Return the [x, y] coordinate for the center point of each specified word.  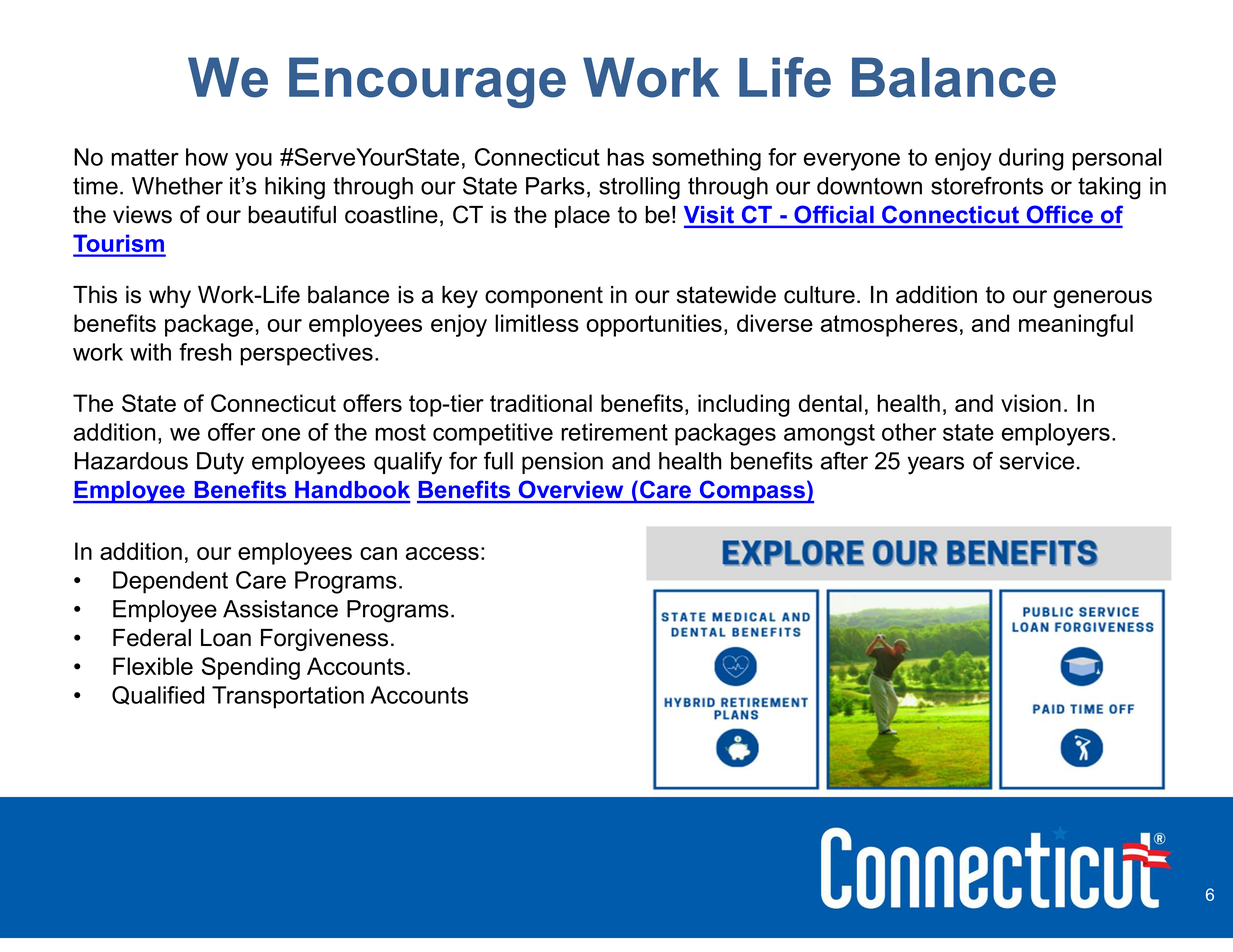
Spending [251, 668]
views [142, 215]
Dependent [170, 582]
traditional [541, 403]
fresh [205, 352]
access [442, 553]
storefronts [987, 186]
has [625, 157]
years [936, 465]
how [207, 157]
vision [1031, 403]
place [582, 217]
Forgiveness [324, 640]
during [1031, 159]
